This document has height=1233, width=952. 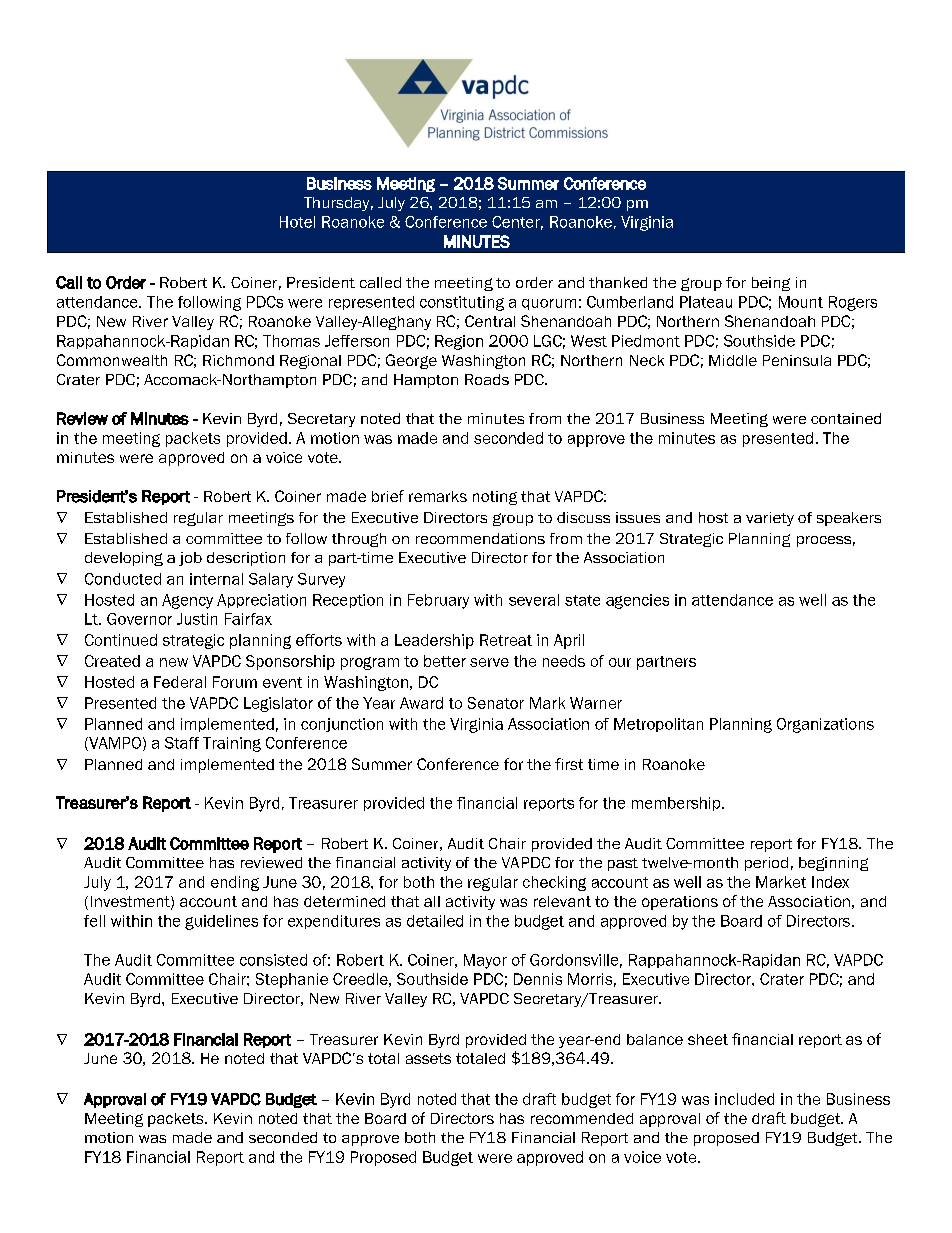 What do you see at coordinates (292, 980) in the document?
I see `Stephanie` at bounding box center [292, 980].
